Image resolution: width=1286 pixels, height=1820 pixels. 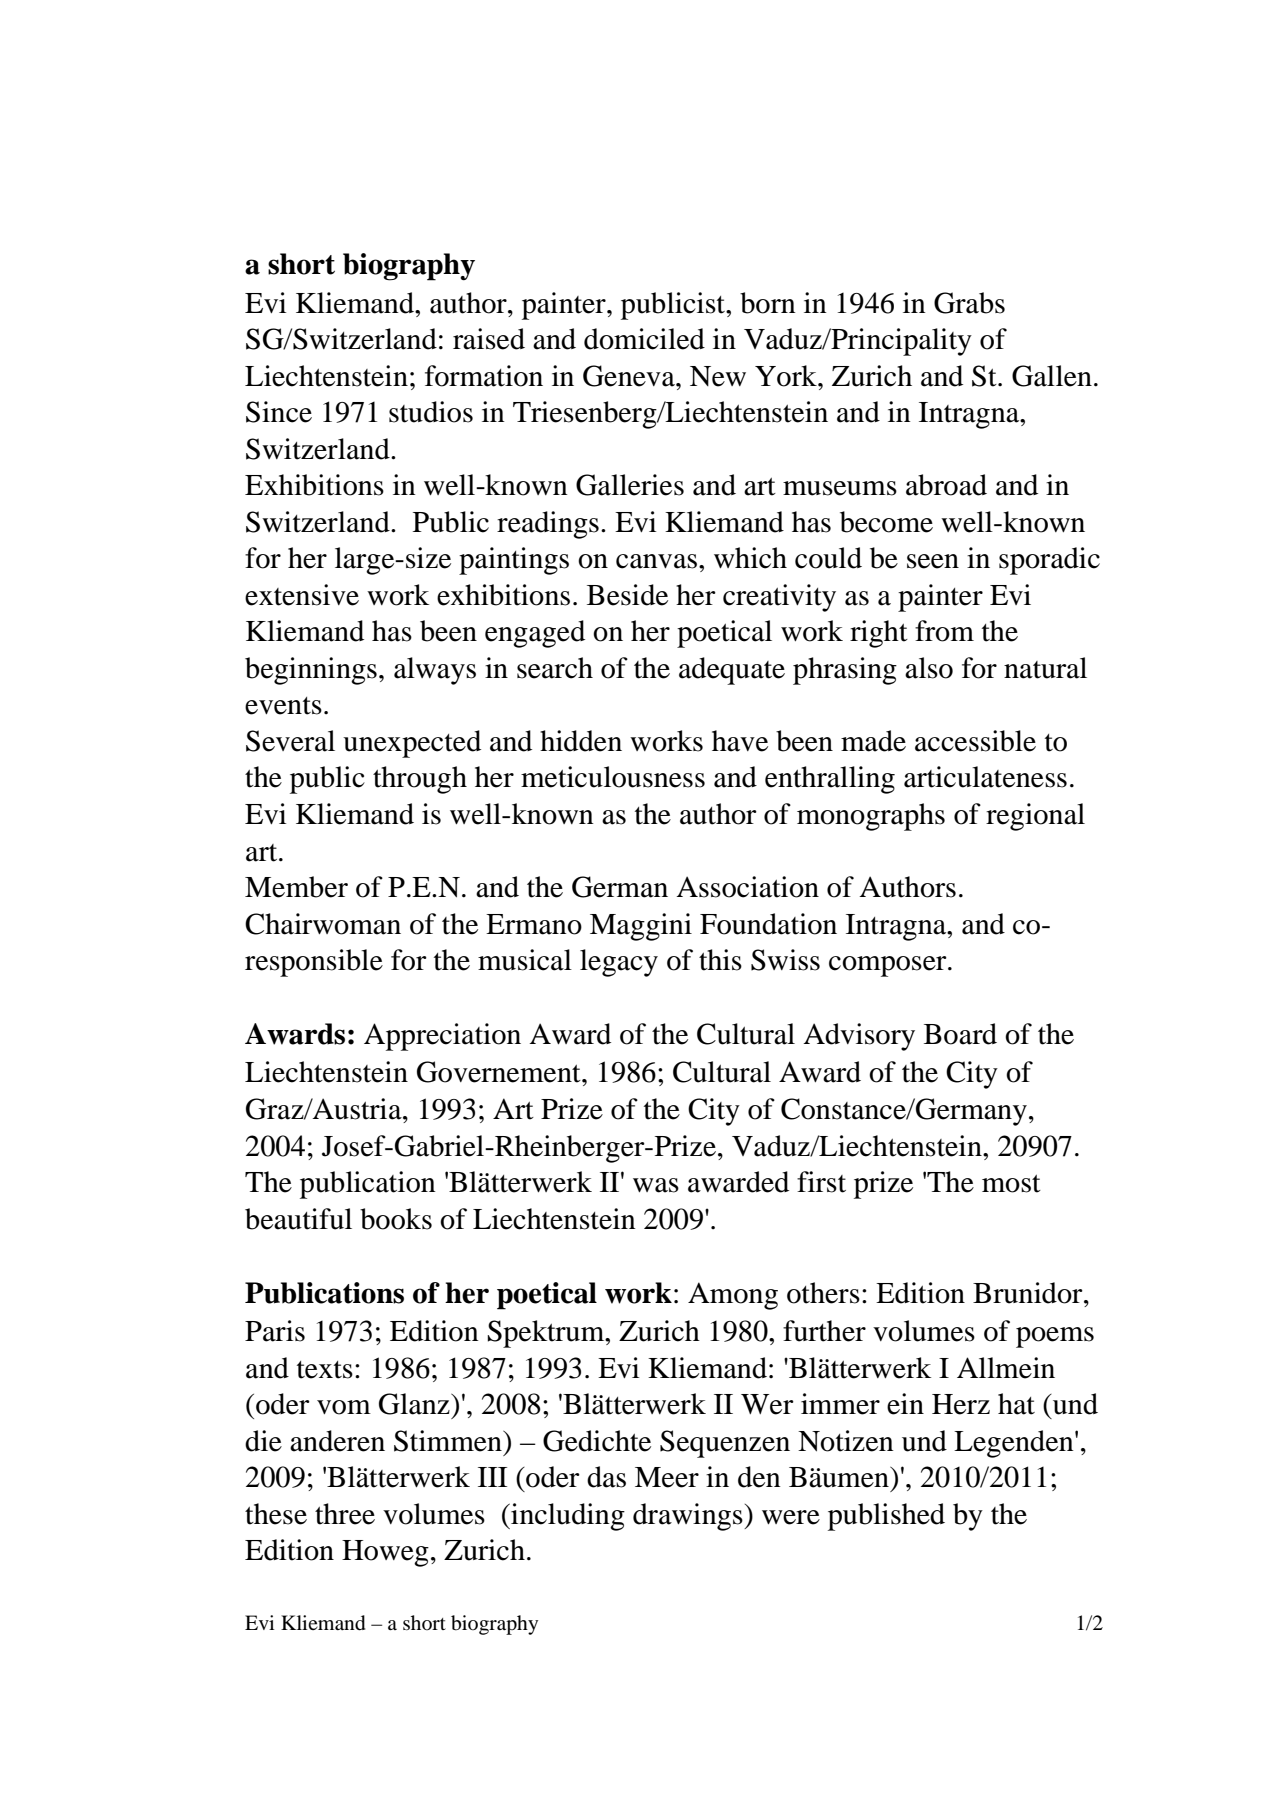 What do you see at coordinates (619, 963) in the screenshot?
I see `legacy` at bounding box center [619, 963].
